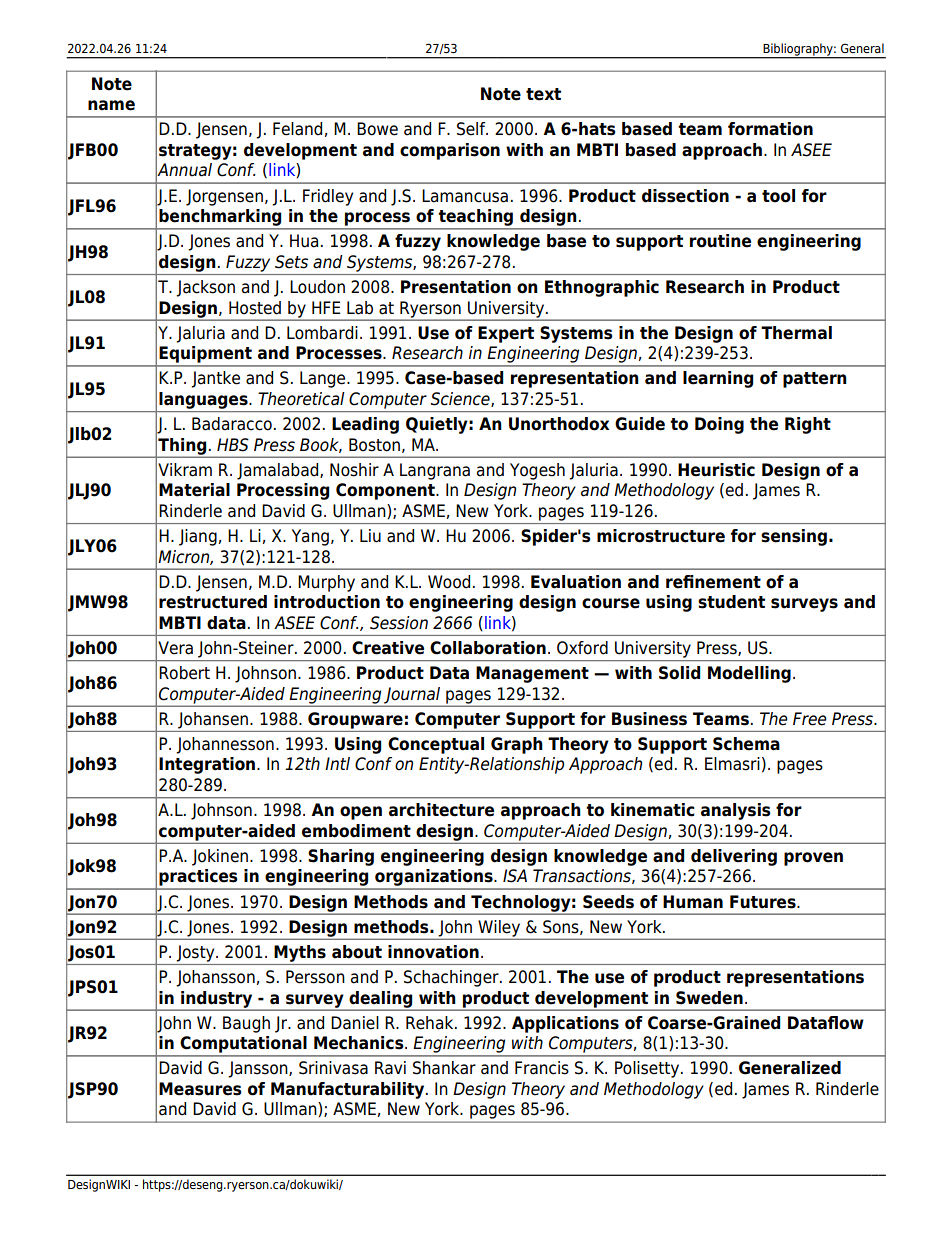 The height and width of the document is (1233, 952). What do you see at coordinates (213, 602) in the document?
I see `restructured` at bounding box center [213, 602].
